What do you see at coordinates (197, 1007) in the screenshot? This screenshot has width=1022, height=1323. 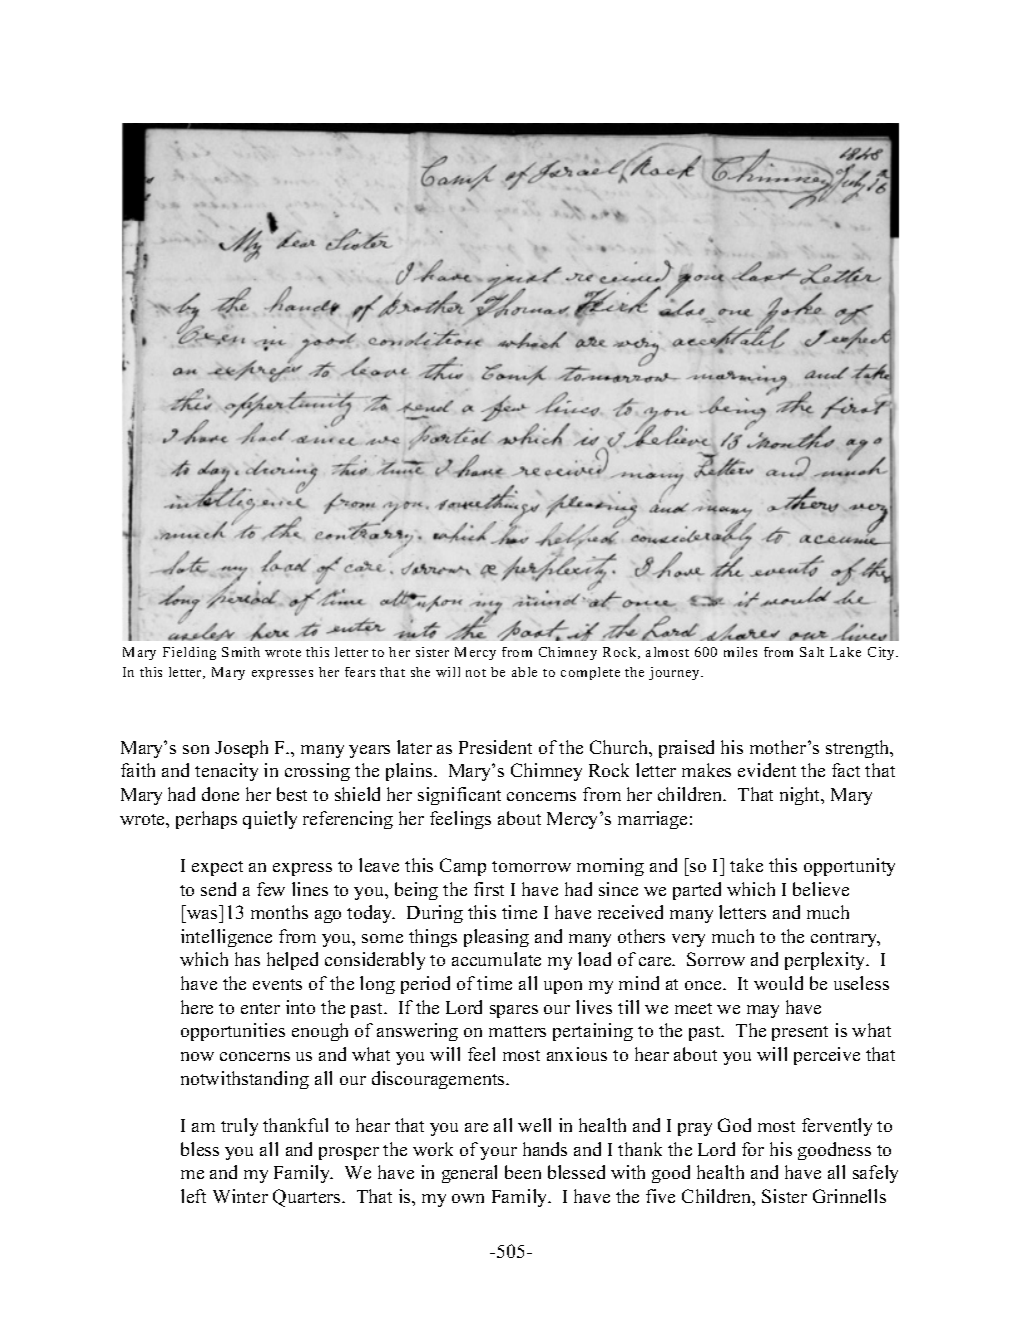 I see `here` at bounding box center [197, 1007].
